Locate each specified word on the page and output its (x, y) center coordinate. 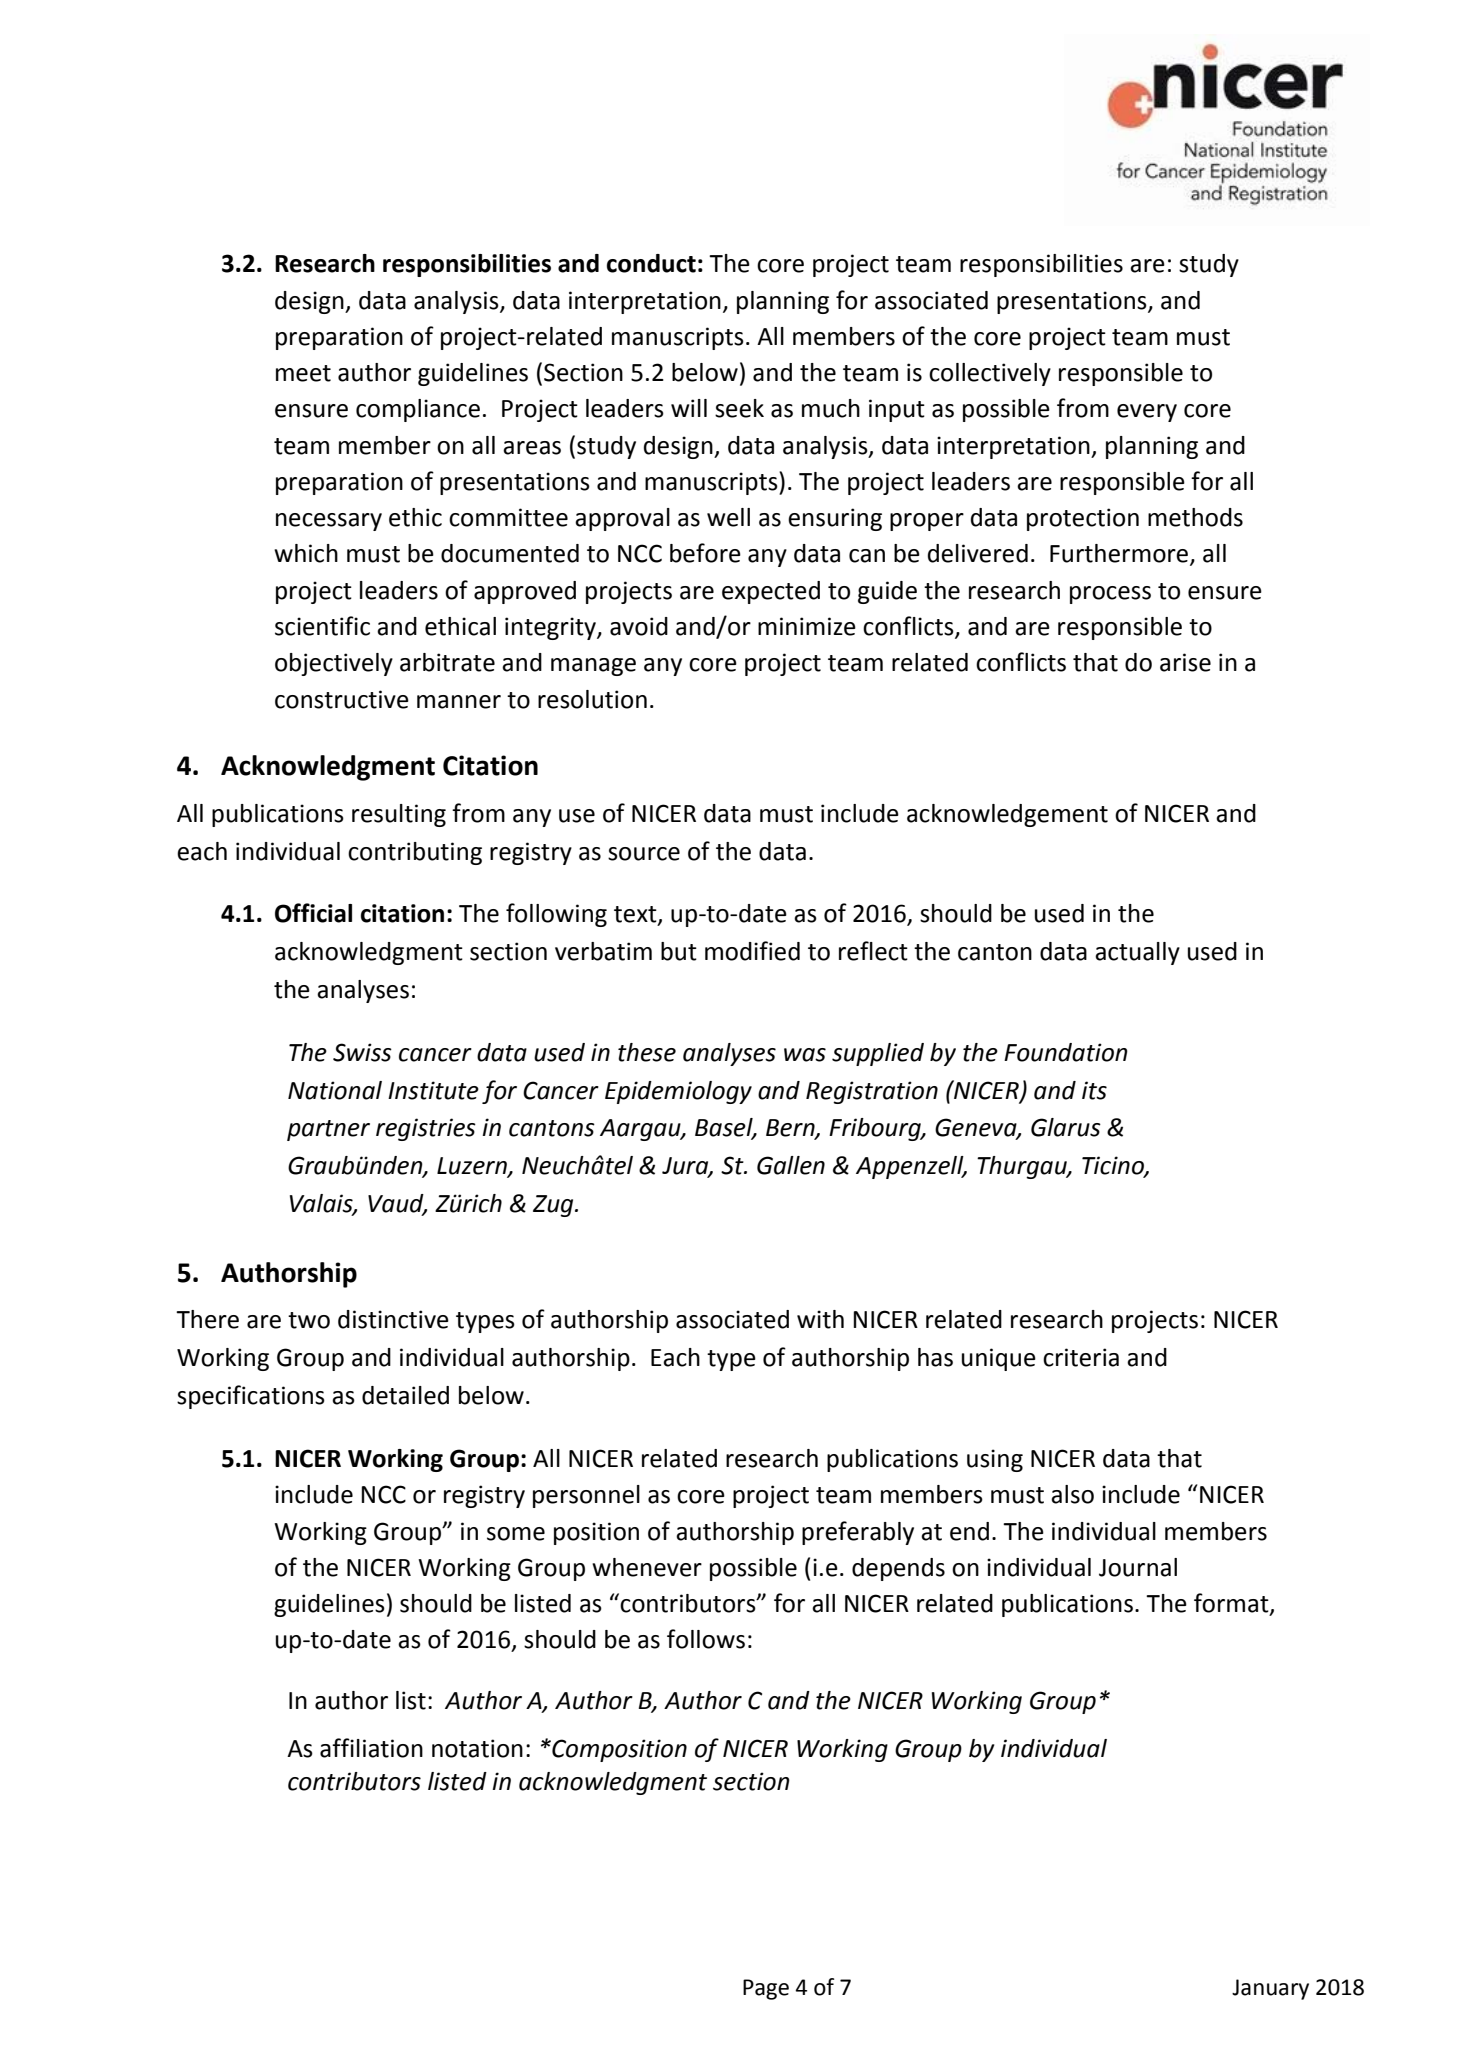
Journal (1138, 1567)
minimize (807, 626)
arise (1185, 662)
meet (303, 373)
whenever (647, 1567)
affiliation (371, 1748)
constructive (342, 699)
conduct (651, 263)
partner (328, 1130)
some (516, 1534)
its (1094, 1090)
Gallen (791, 1165)
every (1147, 413)
